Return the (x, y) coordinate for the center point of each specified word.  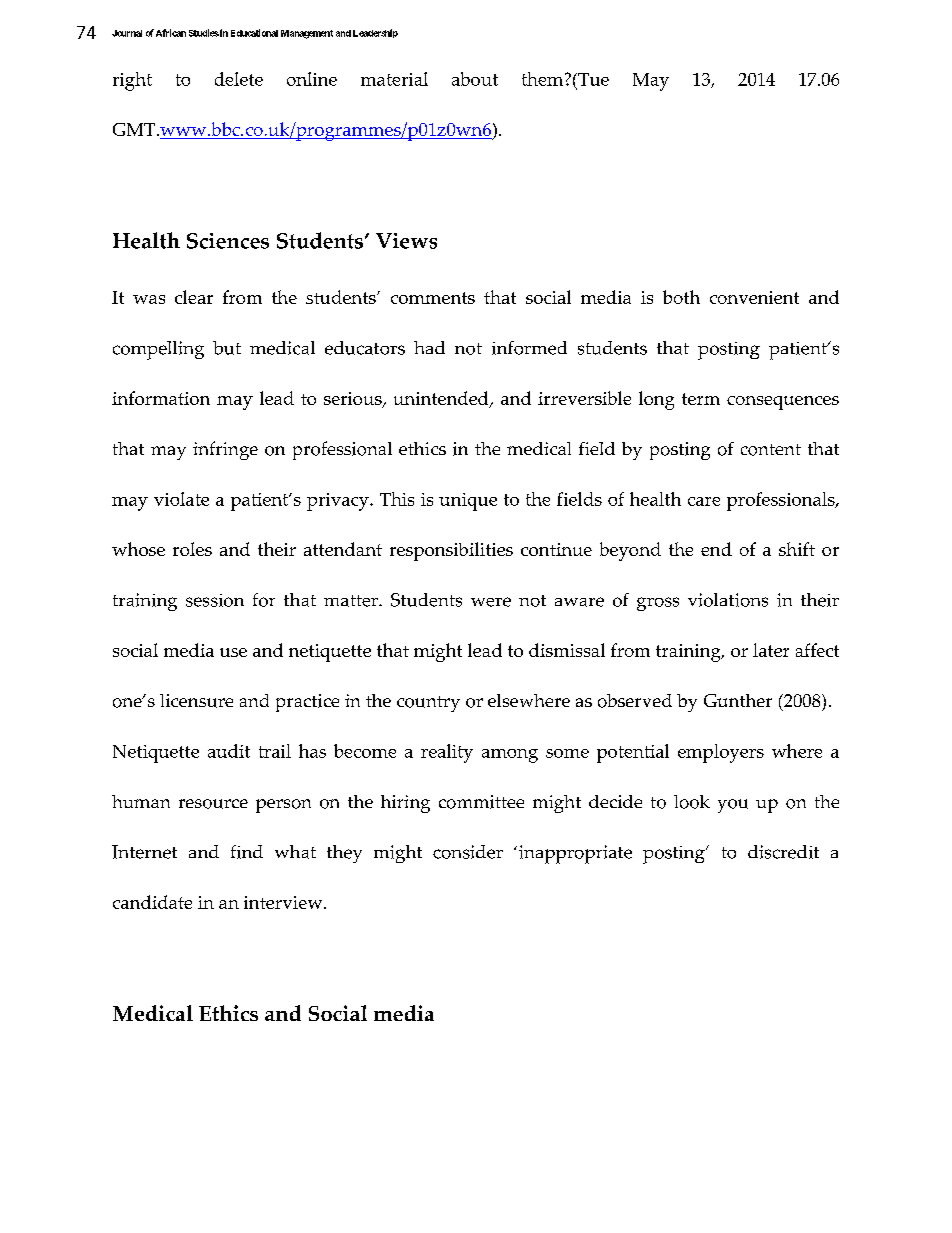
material (394, 79)
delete (239, 79)
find (247, 852)
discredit (783, 852)
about (475, 79)
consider (468, 852)
